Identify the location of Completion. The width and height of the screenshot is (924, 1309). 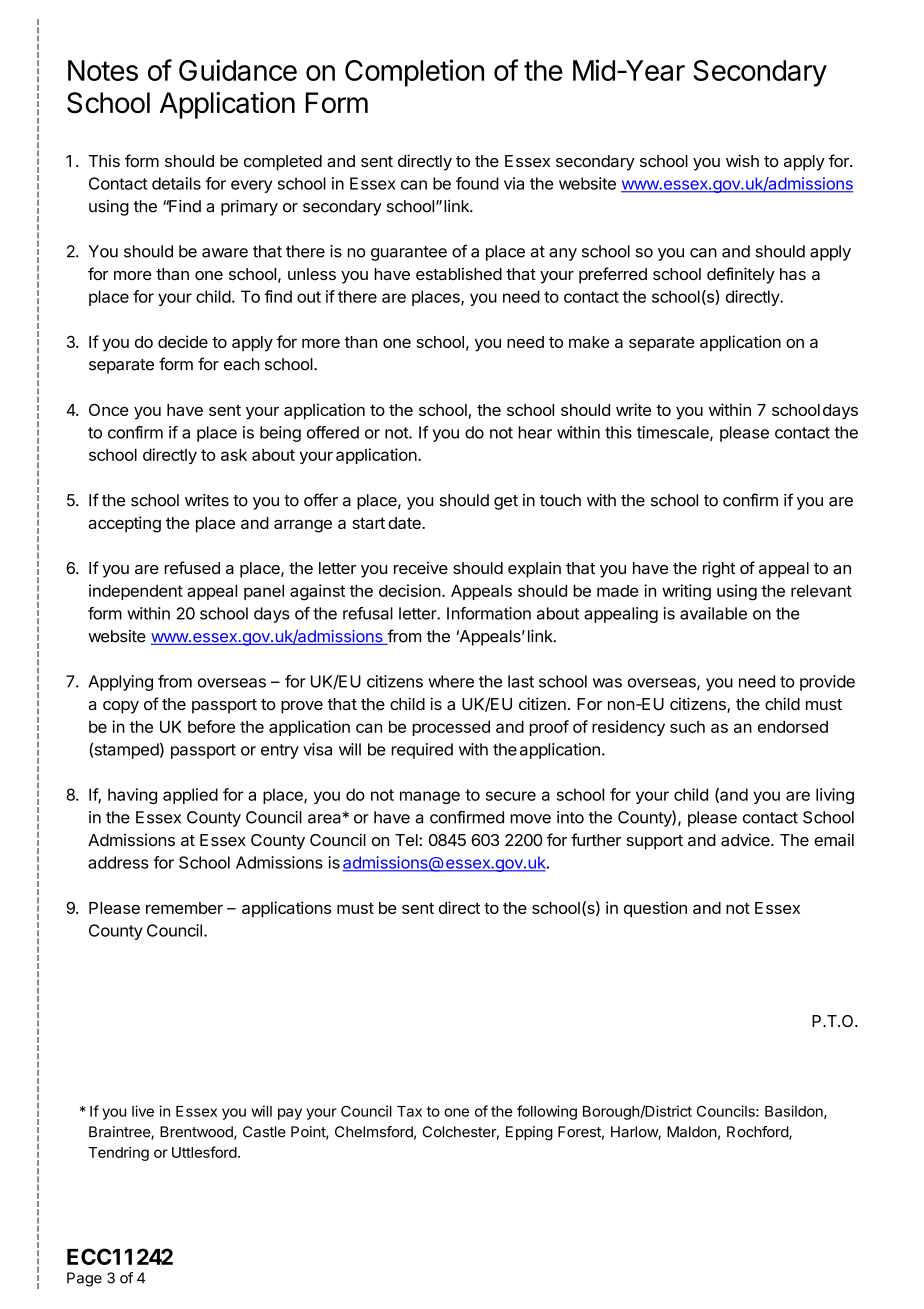
(414, 73).
